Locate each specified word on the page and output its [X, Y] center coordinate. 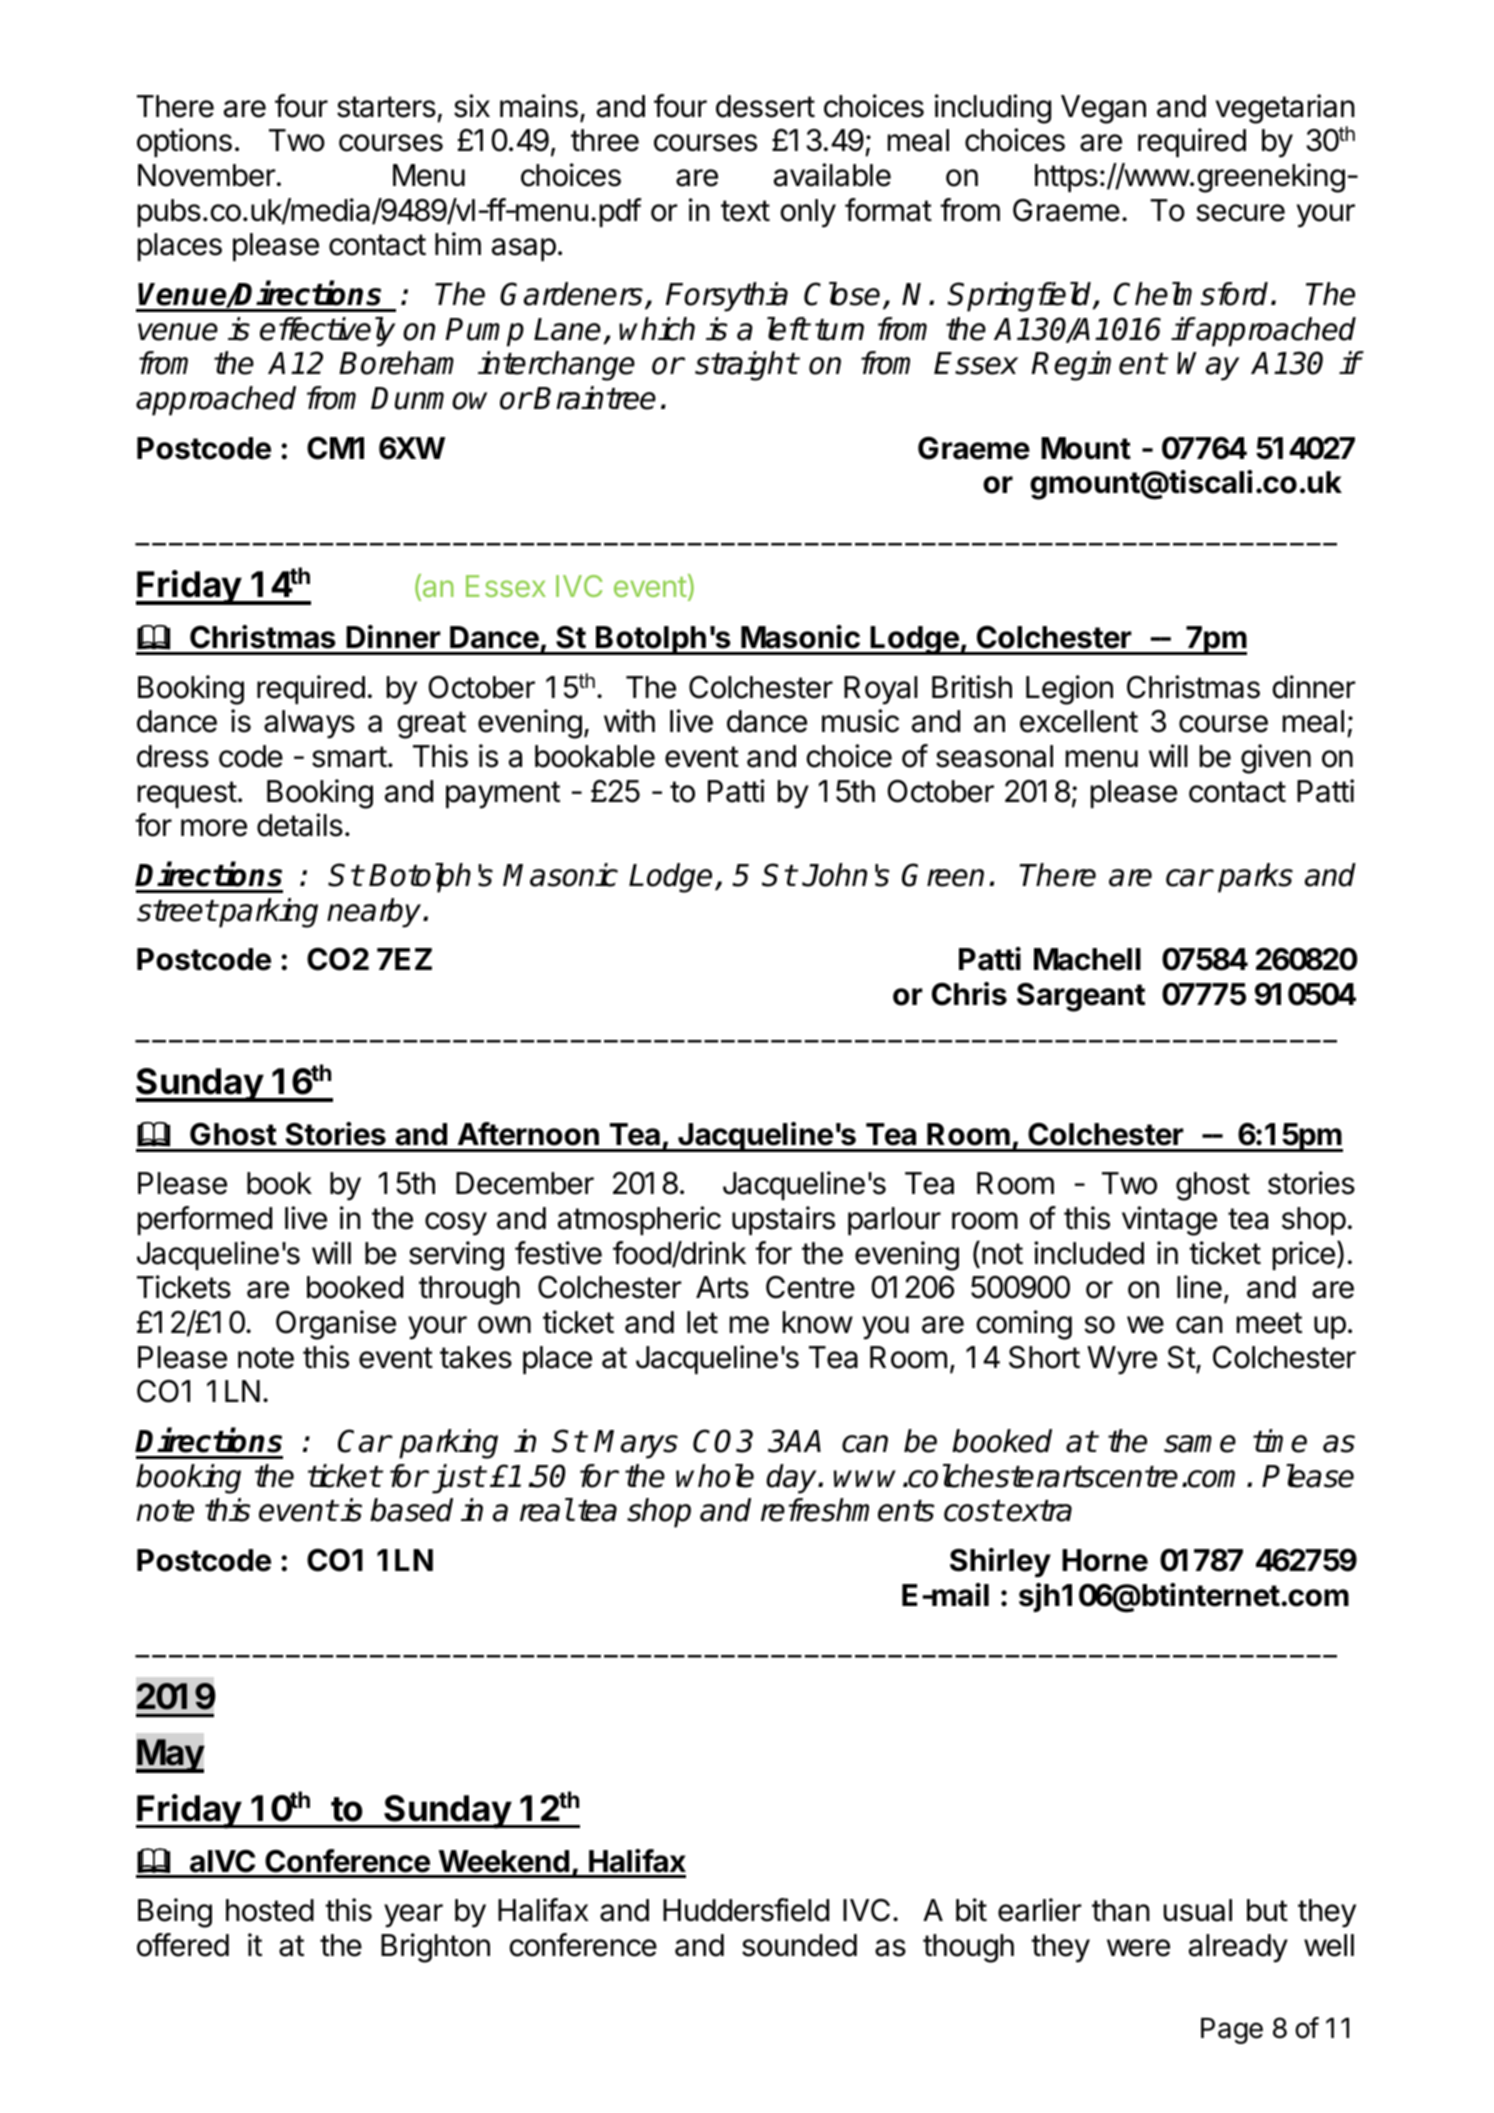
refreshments [848, 1510]
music [860, 721]
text [745, 211]
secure [1240, 213]
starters [386, 107]
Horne [1105, 1560]
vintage [1169, 1221]
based [411, 1510]
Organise [336, 1325]
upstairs [783, 1220]
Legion [1069, 690]
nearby [375, 913]
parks [1255, 878]
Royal [881, 690]
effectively [327, 332]
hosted [270, 1910]
